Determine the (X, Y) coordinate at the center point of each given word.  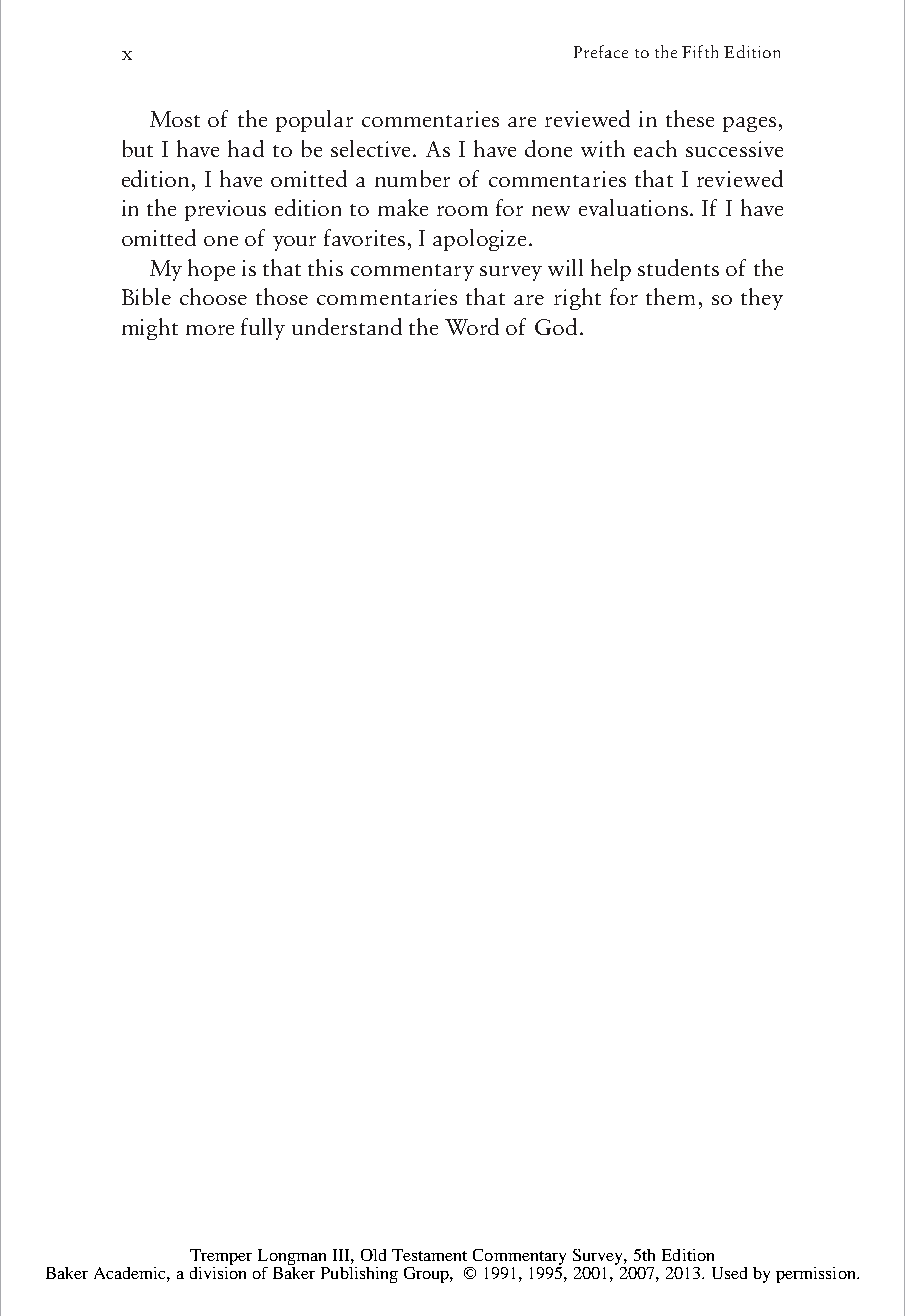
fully (263, 329)
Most (175, 119)
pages (749, 124)
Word (472, 326)
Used (729, 1273)
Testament (429, 1255)
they (762, 299)
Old (373, 1255)
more (210, 330)
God (556, 326)
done (548, 148)
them (670, 296)
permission (817, 1275)
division (218, 1271)
